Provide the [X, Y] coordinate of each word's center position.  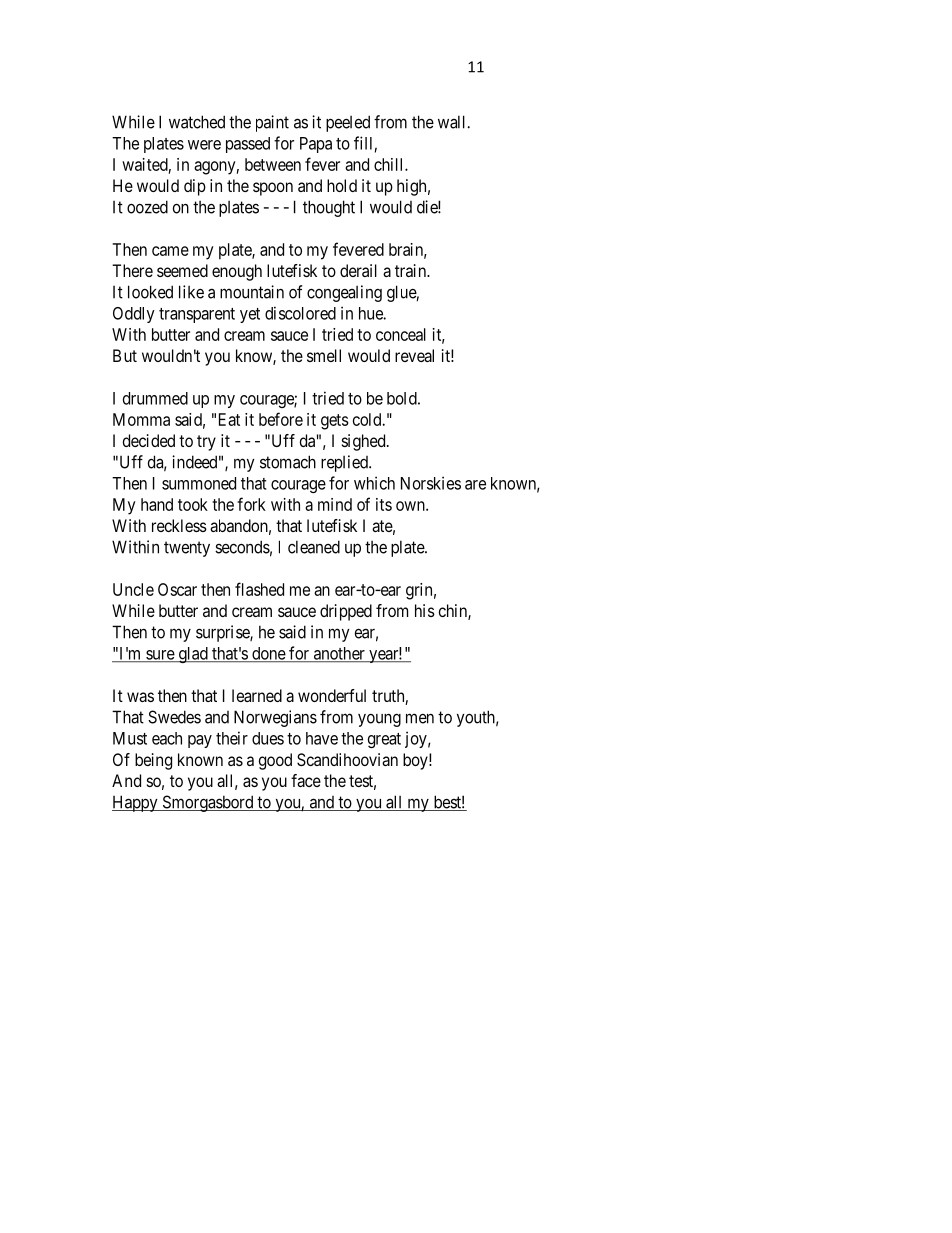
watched [197, 122]
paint [272, 123]
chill [390, 164]
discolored [300, 313]
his [425, 610]
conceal [401, 334]
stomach [288, 462]
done [268, 654]
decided [149, 440]
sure [160, 656]
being [153, 761]
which [374, 483]
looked [150, 292]
